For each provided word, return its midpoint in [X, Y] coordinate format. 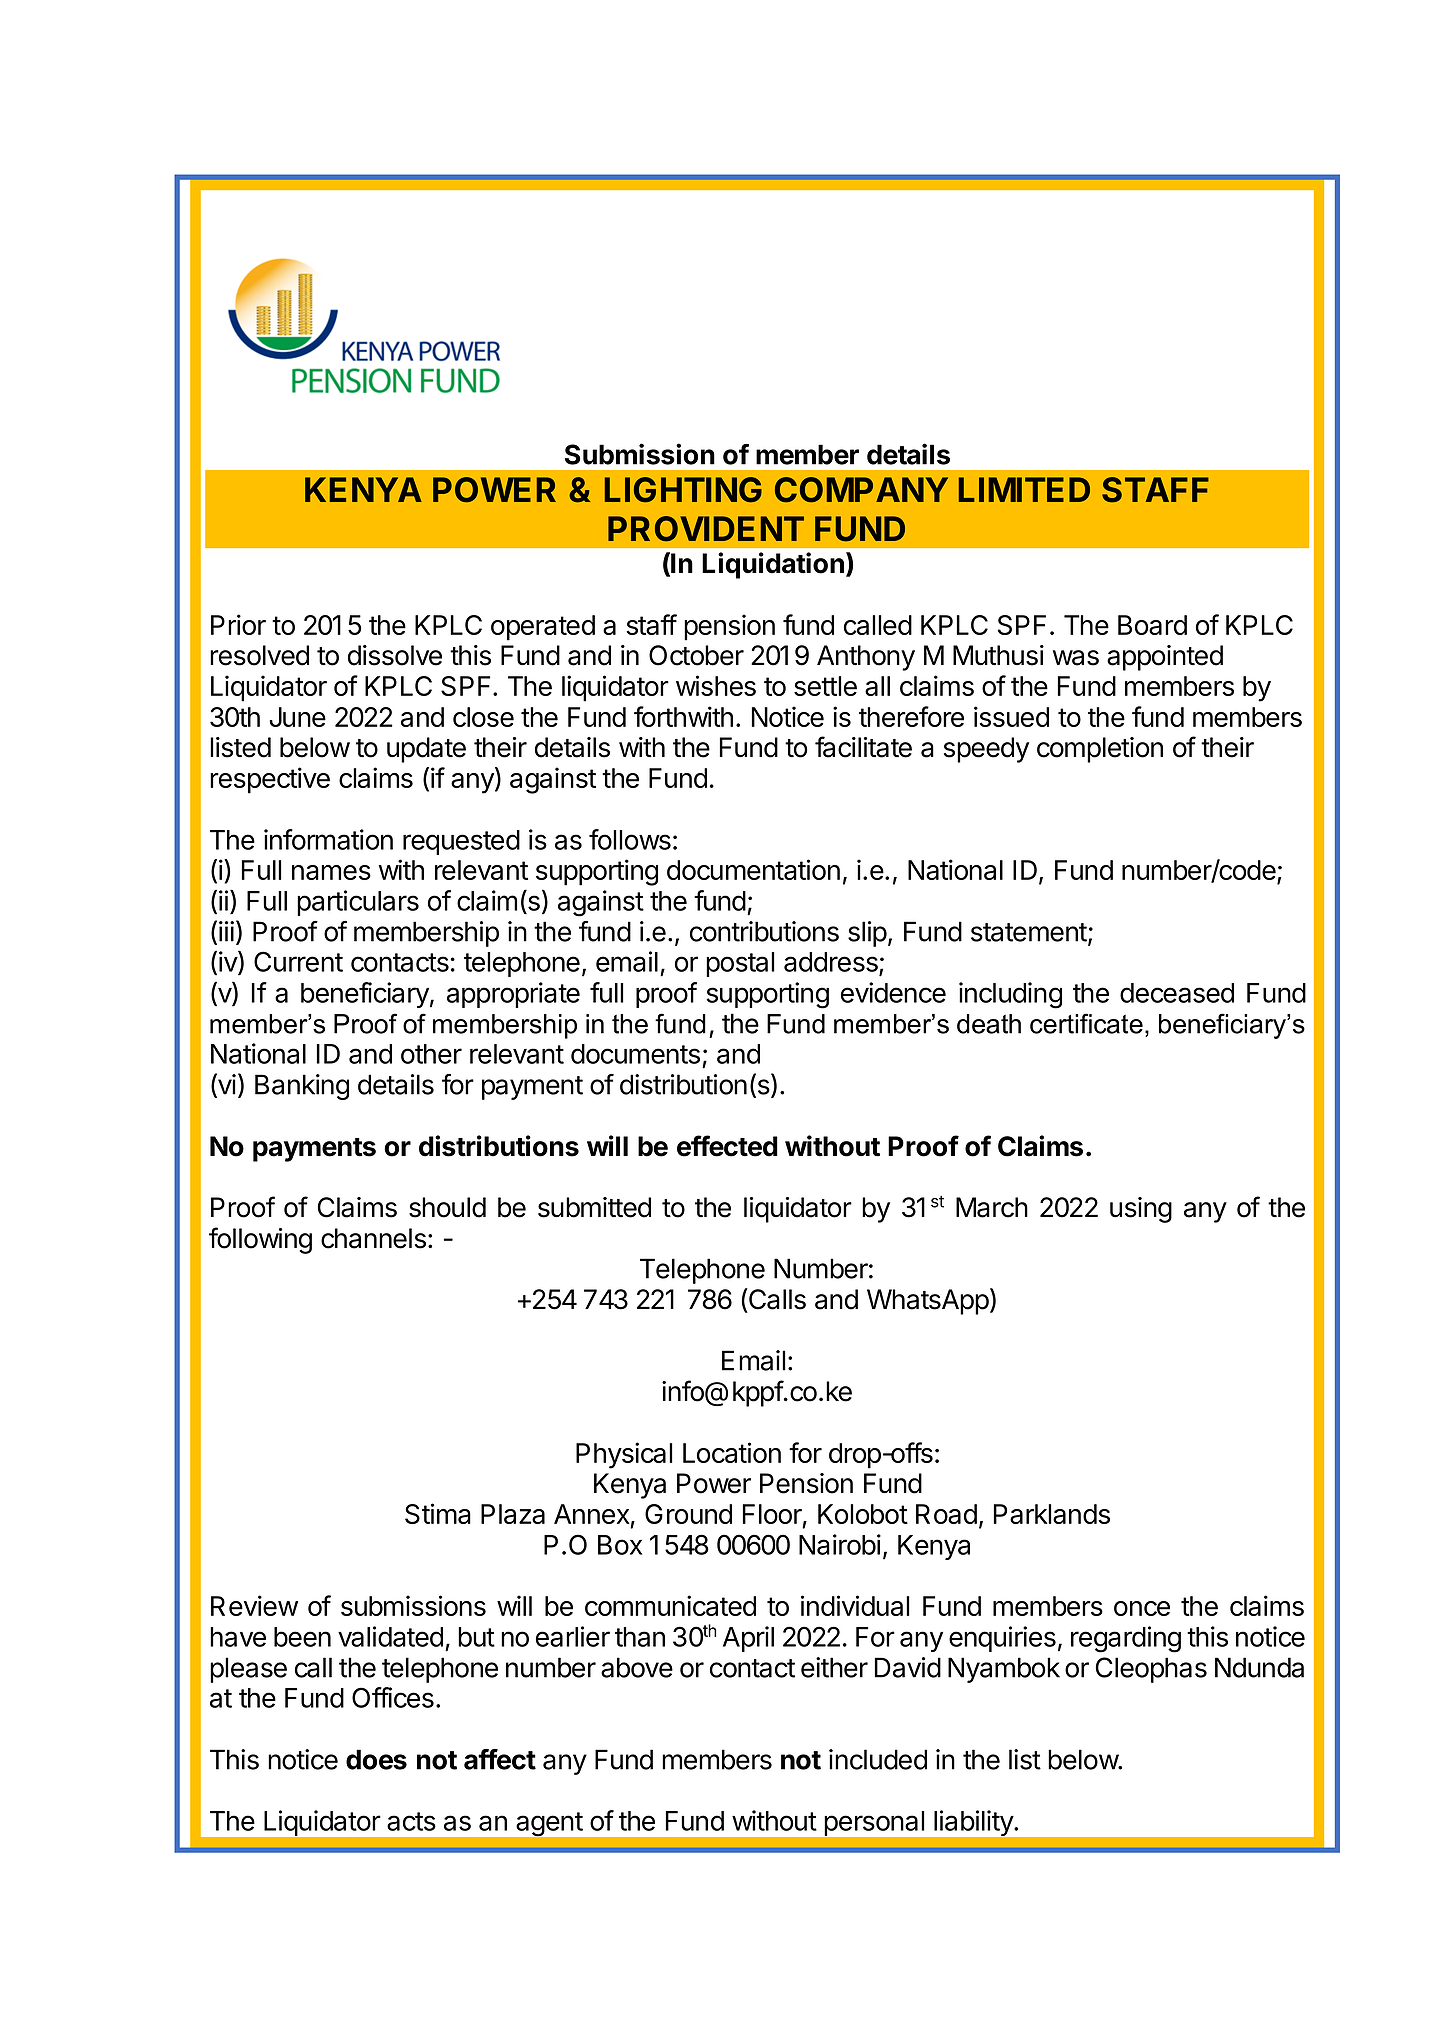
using [1141, 1210]
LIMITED [1024, 489]
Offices [393, 1697]
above [637, 1667]
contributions [764, 931]
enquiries [1002, 1639]
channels [373, 1238]
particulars [358, 903]
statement [1029, 932]
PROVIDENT [706, 528]
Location [732, 1452]
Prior [238, 624]
